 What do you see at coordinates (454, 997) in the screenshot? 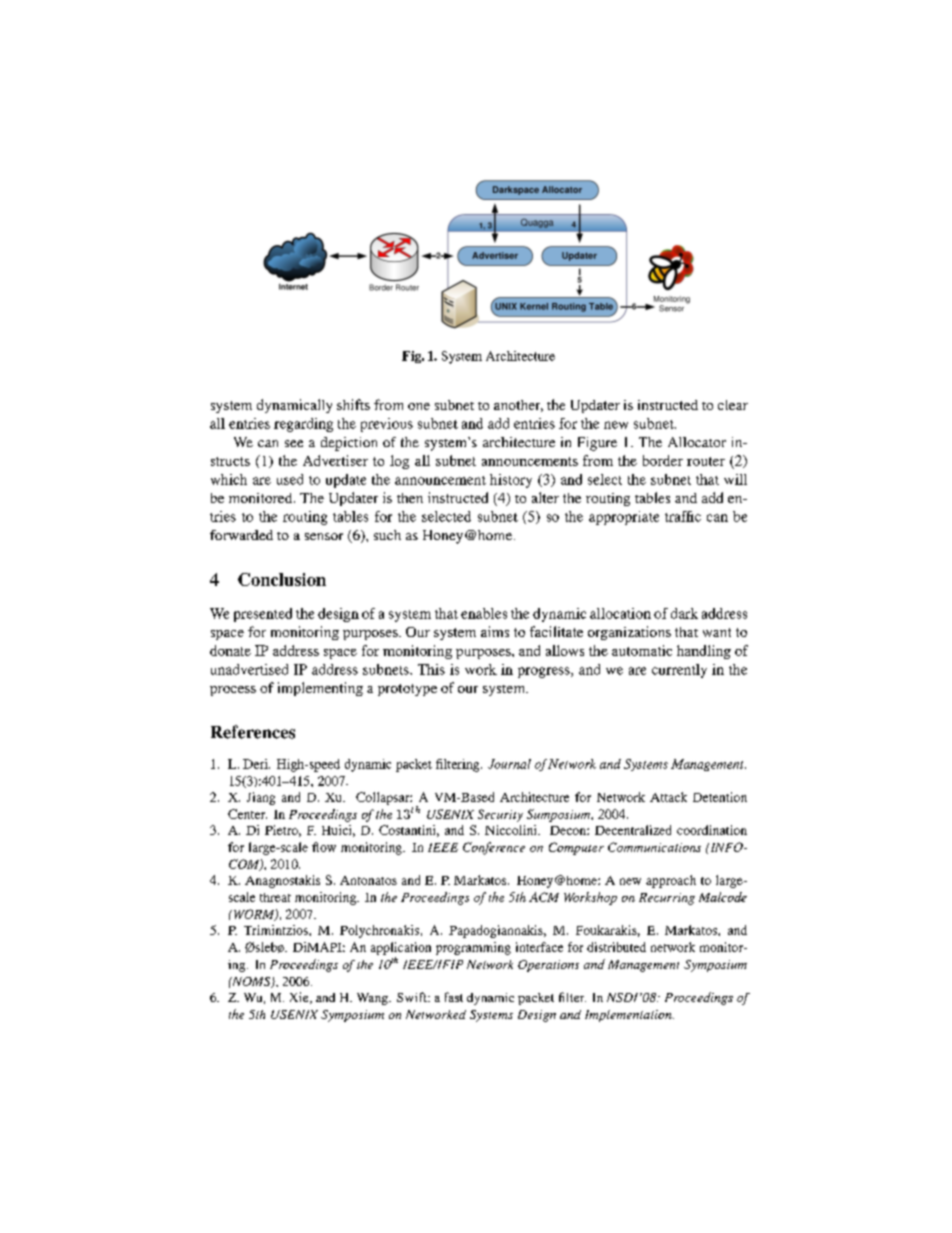
I see `fast` at bounding box center [454, 997].
